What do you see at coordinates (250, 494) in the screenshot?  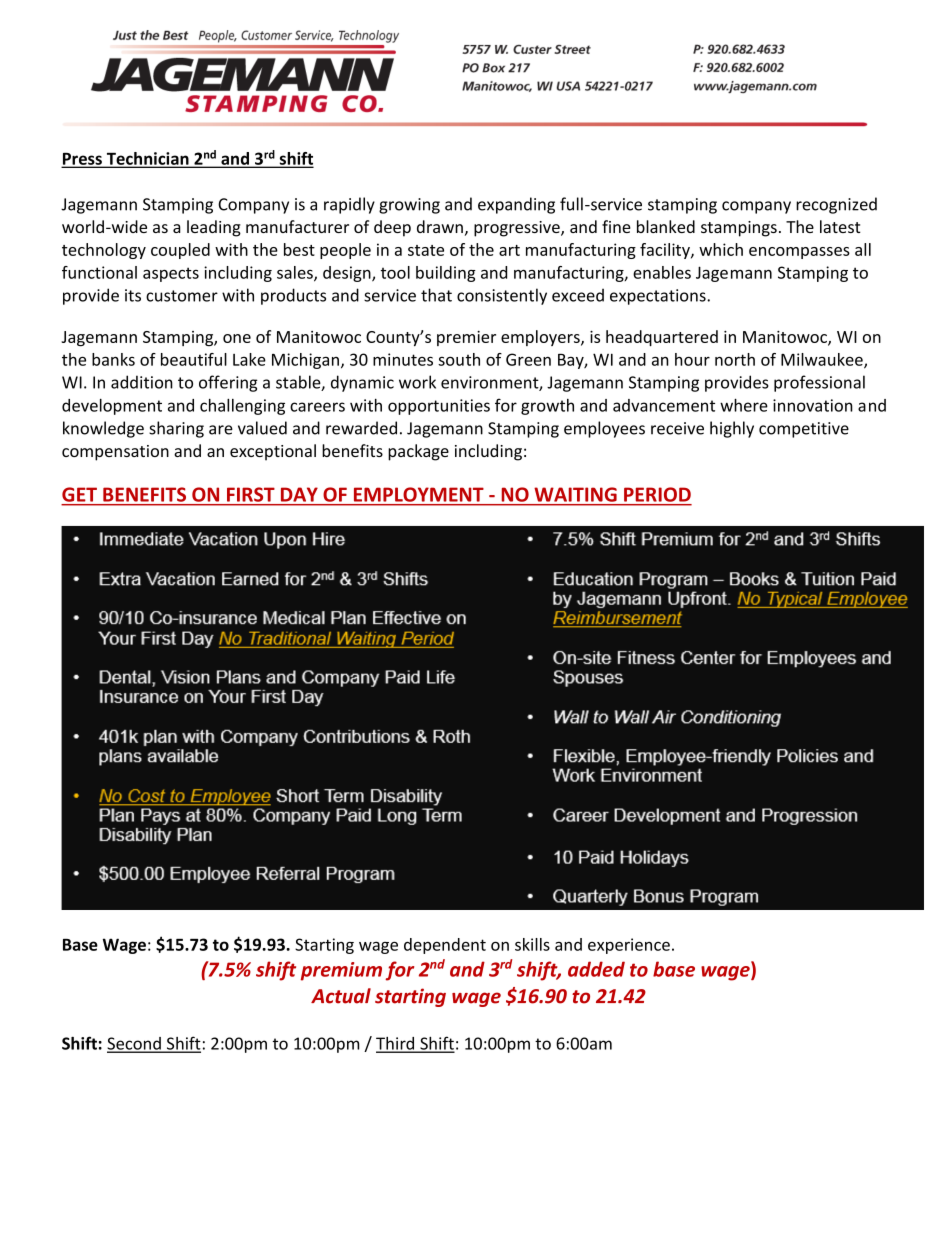 I see `FIRST` at bounding box center [250, 494].
